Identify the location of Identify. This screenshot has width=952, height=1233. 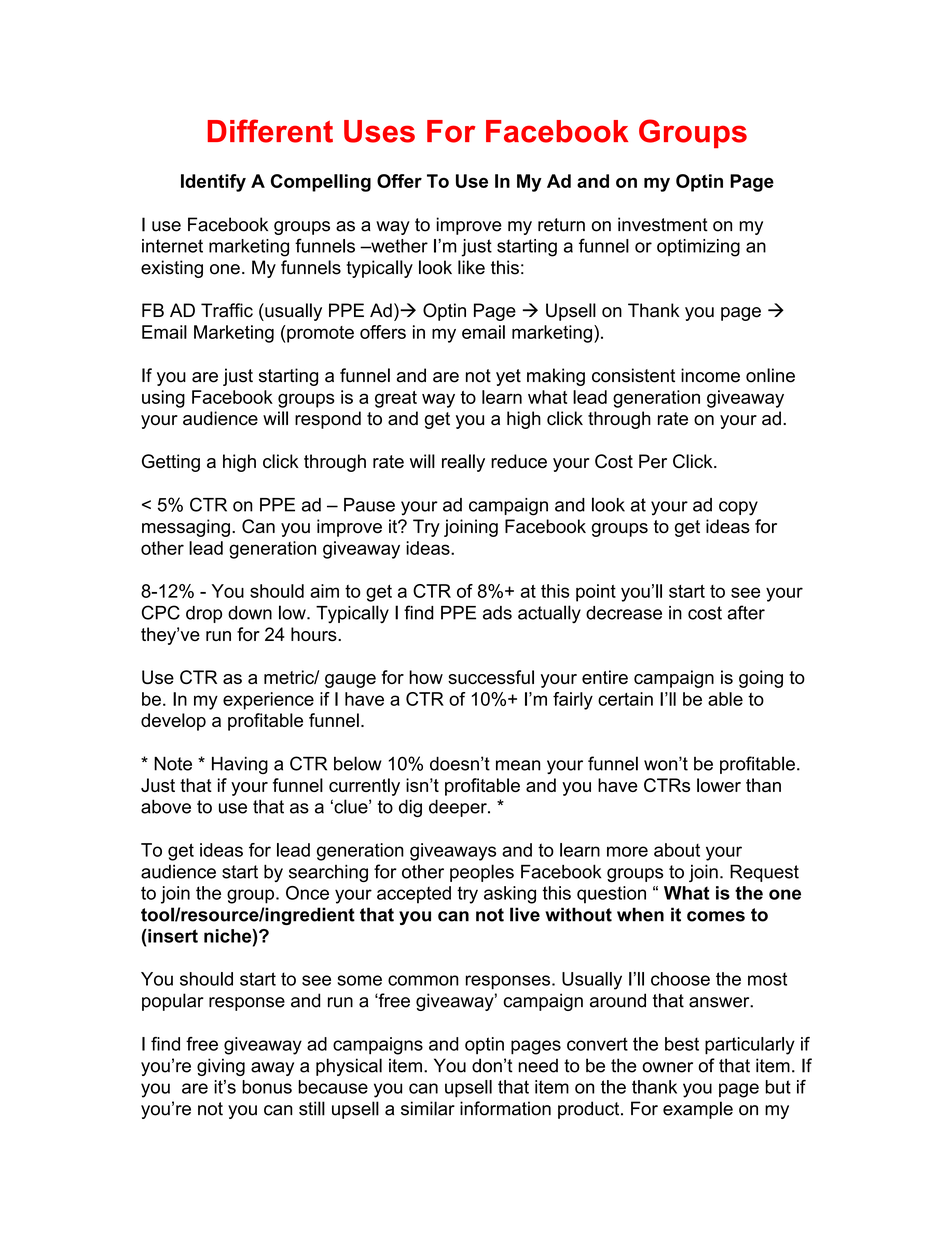
(213, 183).
